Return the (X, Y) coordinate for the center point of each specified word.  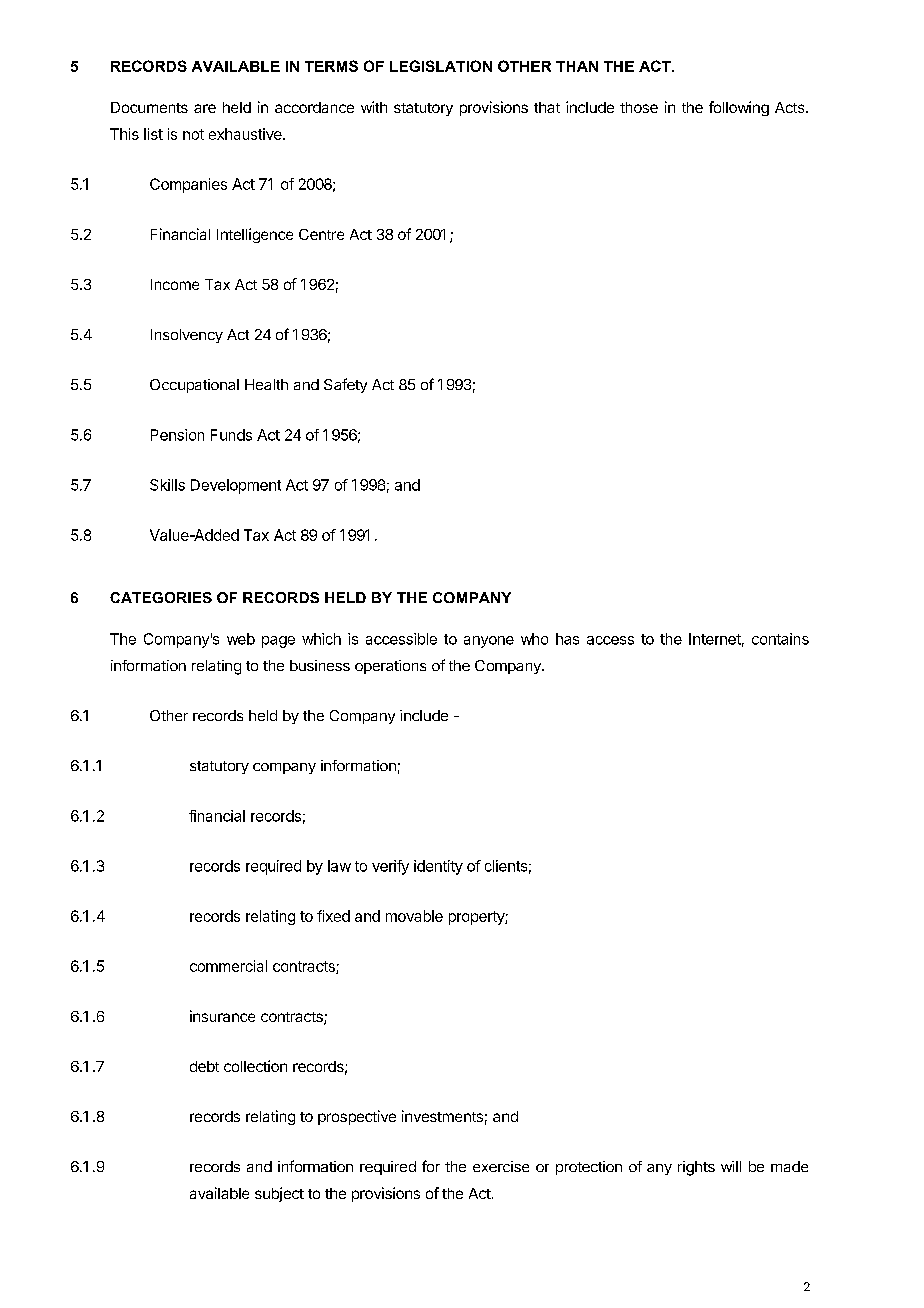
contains (780, 639)
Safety (345, 385)
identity (438, 867)
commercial (228, 966)
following (739, 108)
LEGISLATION (441, 66)
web (241, 639)
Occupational (194, 386)
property (477, 918)
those (639, 107)
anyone (489, 642)
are (205, 108)
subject (279, 1194)
